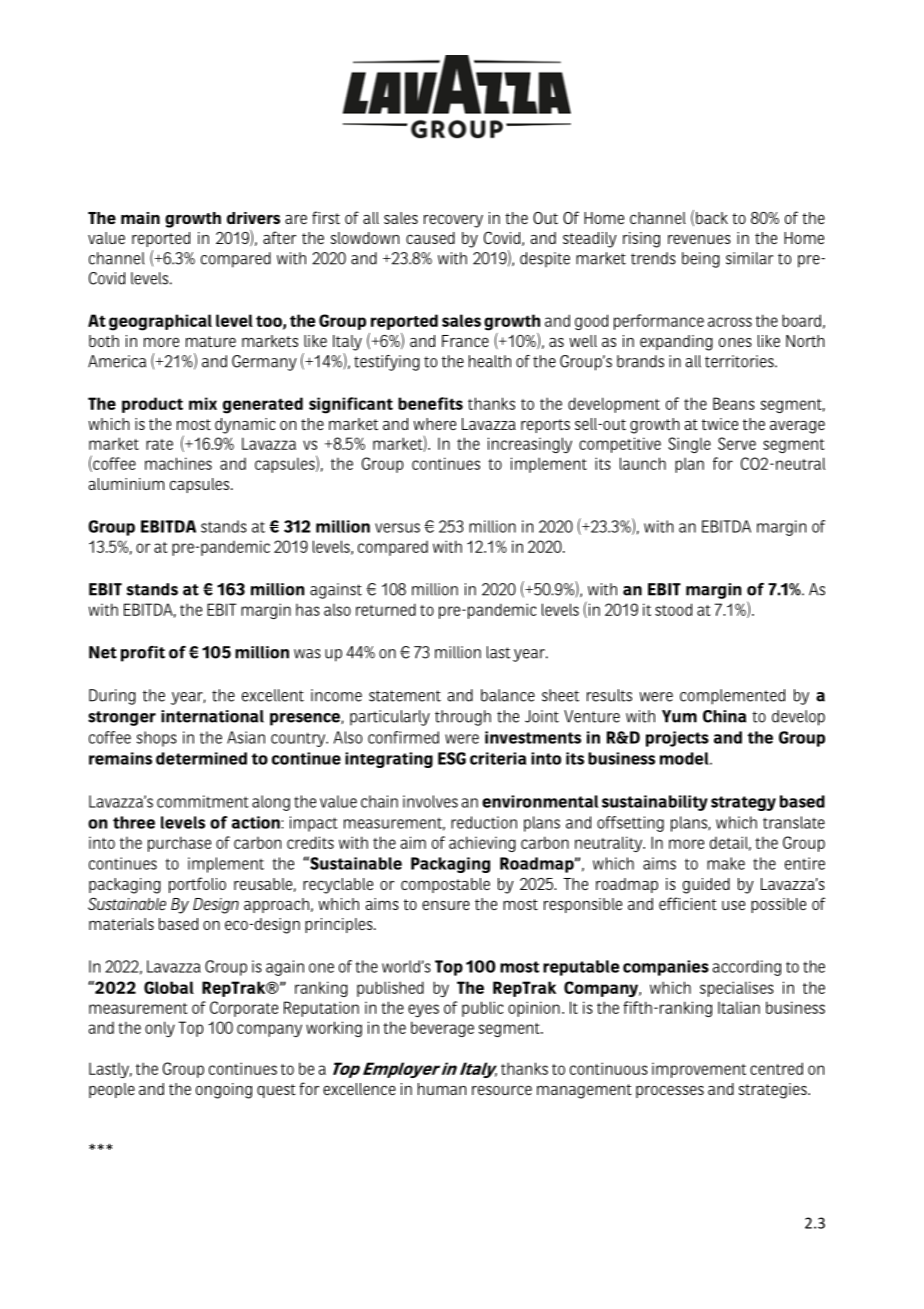 This screenshot has height=1309, width=924. What do you see at coordinates (446, 905) in the screenshot?
I see `ensure` at bounding box center [446, 905].
